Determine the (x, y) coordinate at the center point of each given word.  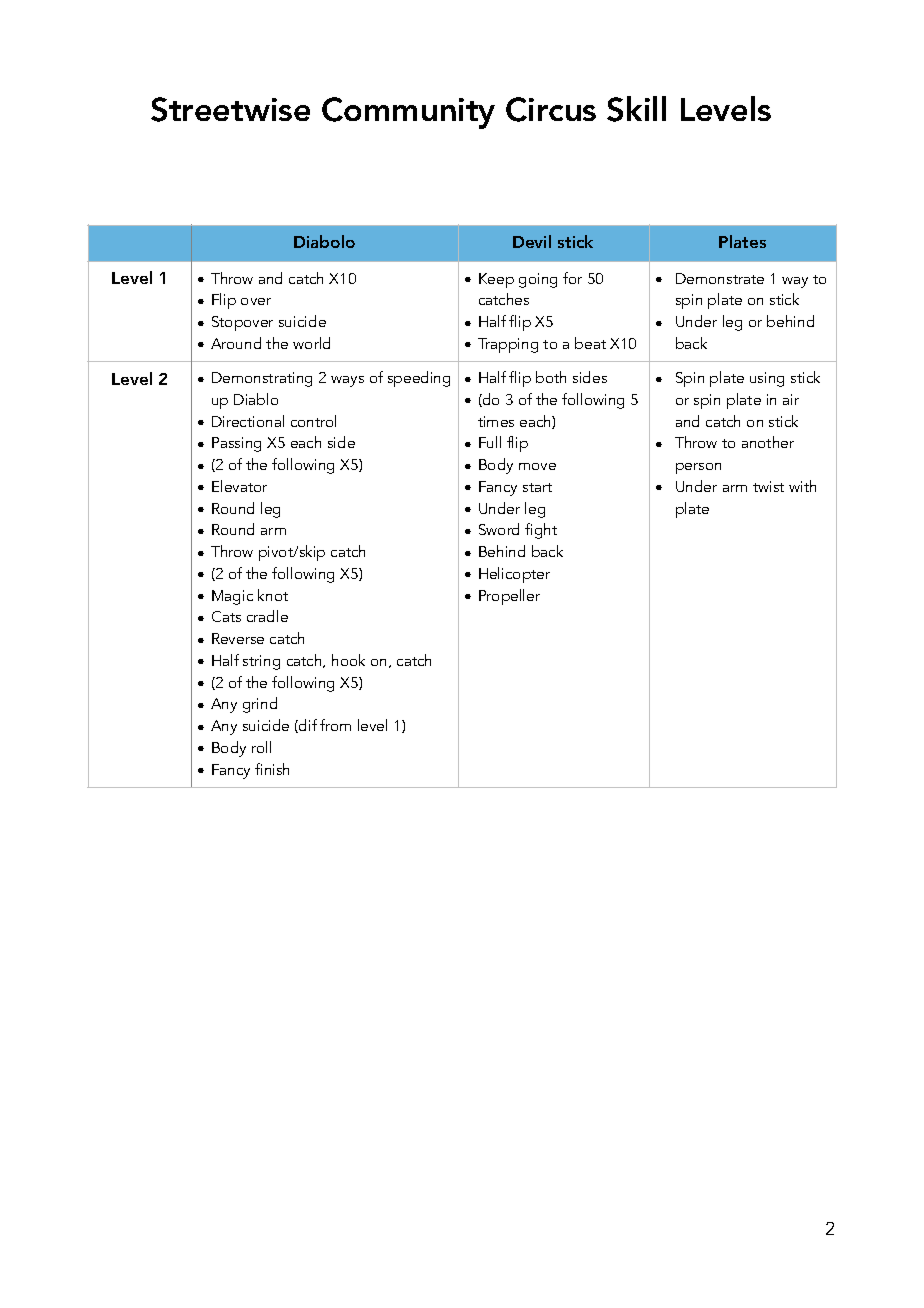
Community (408, 113)
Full (490, 442)
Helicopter (514, 575)
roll (261, 747)
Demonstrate (720, 278)
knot (273, 595)
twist (768, 486)
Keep (496, 280)
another (768, 442)
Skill (636, 109)
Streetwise (230, 109)
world (311, 343)
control (313, 421)
